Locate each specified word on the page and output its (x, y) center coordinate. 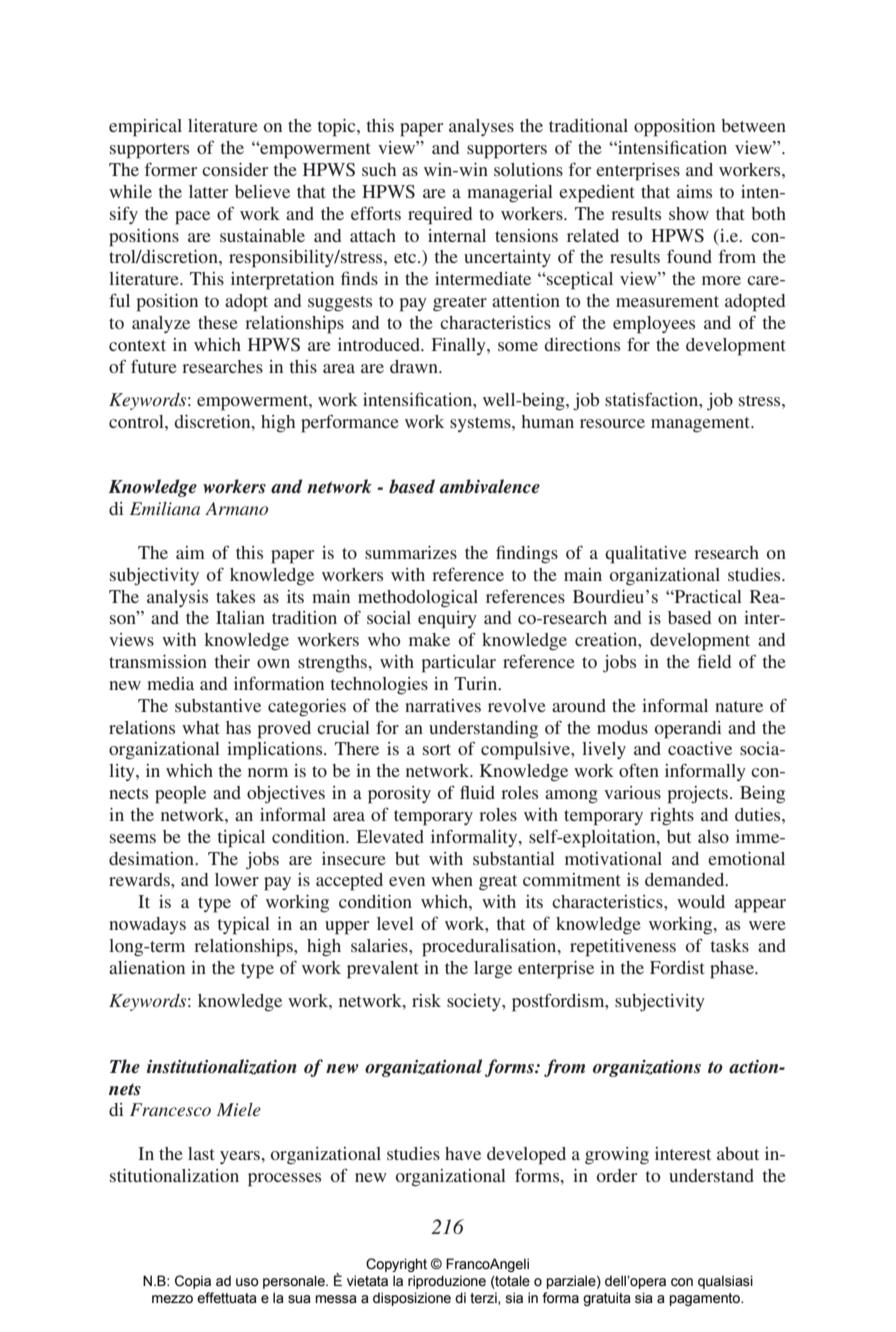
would (701, 901)
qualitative (646, 555)
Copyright (396, 1265)
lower (237, 879)
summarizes (411, 552)
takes (235, 596)
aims (694, 191)
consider (235, 169)
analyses (481, 127)
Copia (193, 1282)
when (452, 879)
